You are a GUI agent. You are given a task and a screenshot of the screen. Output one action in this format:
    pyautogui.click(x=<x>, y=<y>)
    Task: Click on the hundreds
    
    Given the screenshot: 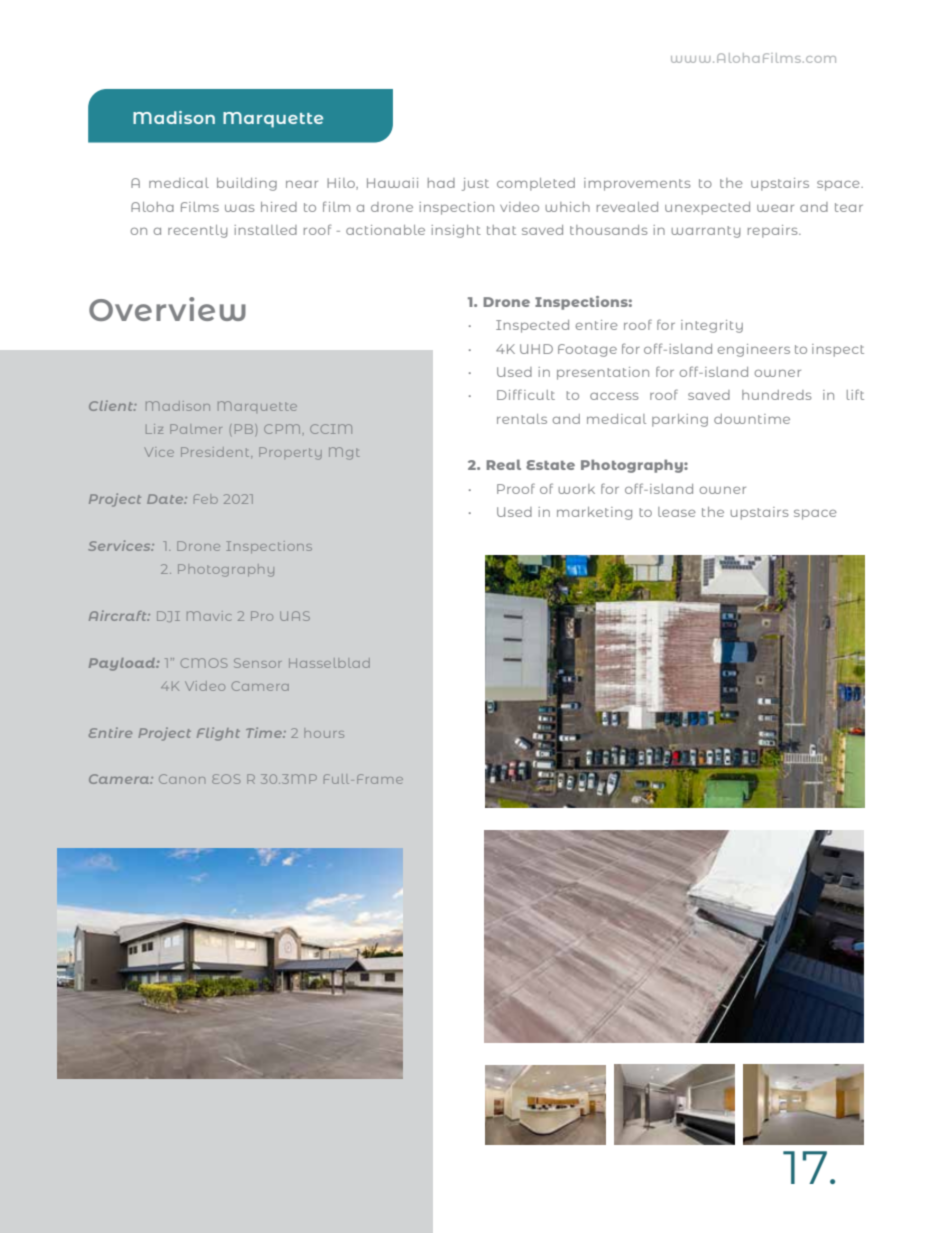 What is the action you would take?
    pyautogui.click(x=776, y=395)
